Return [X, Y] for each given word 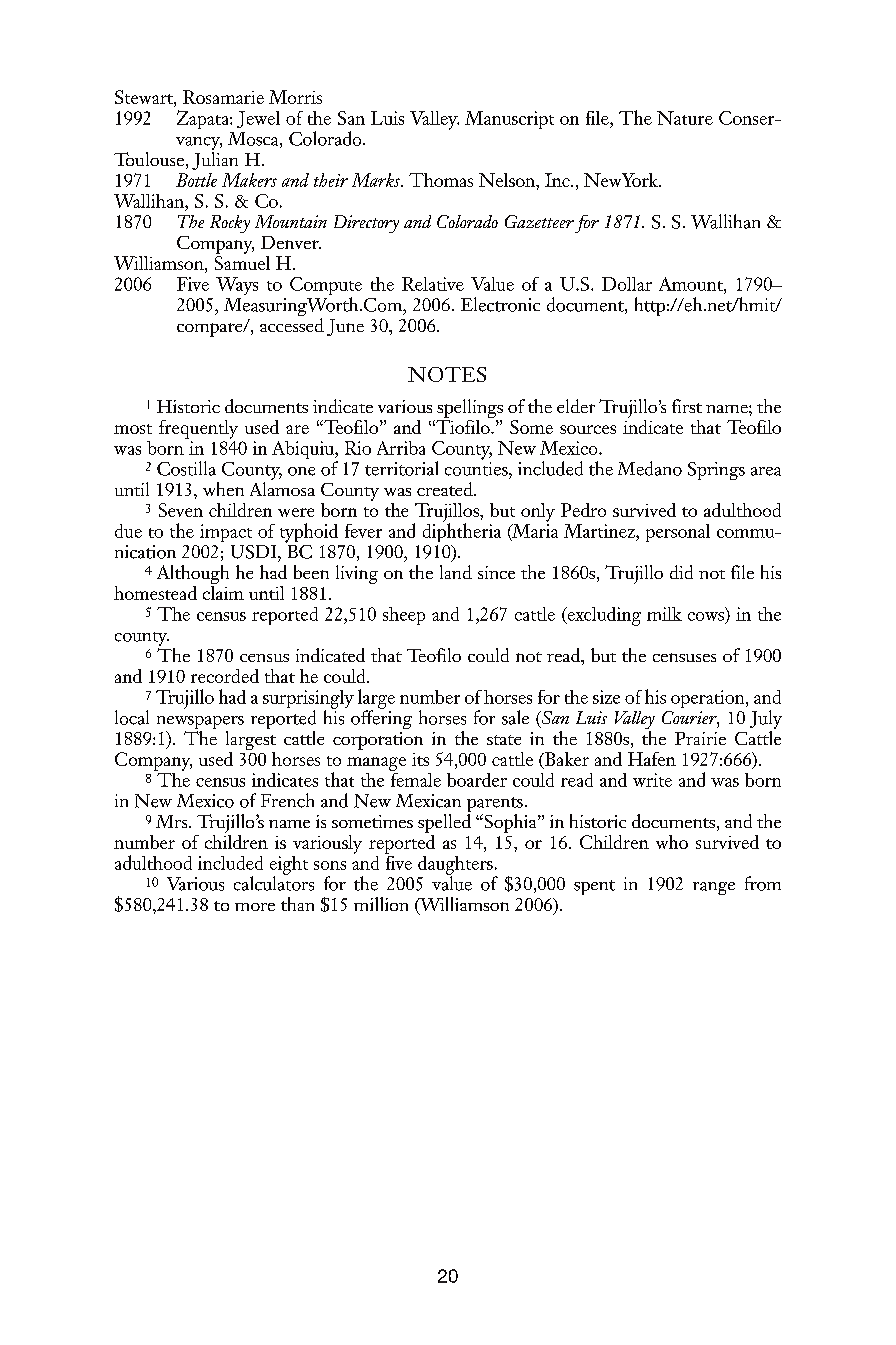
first [687, 406]
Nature [685, 118]
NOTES [447, 374]
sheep [404, 616]
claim [223, 591]
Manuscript [509, 120]
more [255, 907]
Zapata [204, 119]
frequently [198, 429]
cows [707, 617]
